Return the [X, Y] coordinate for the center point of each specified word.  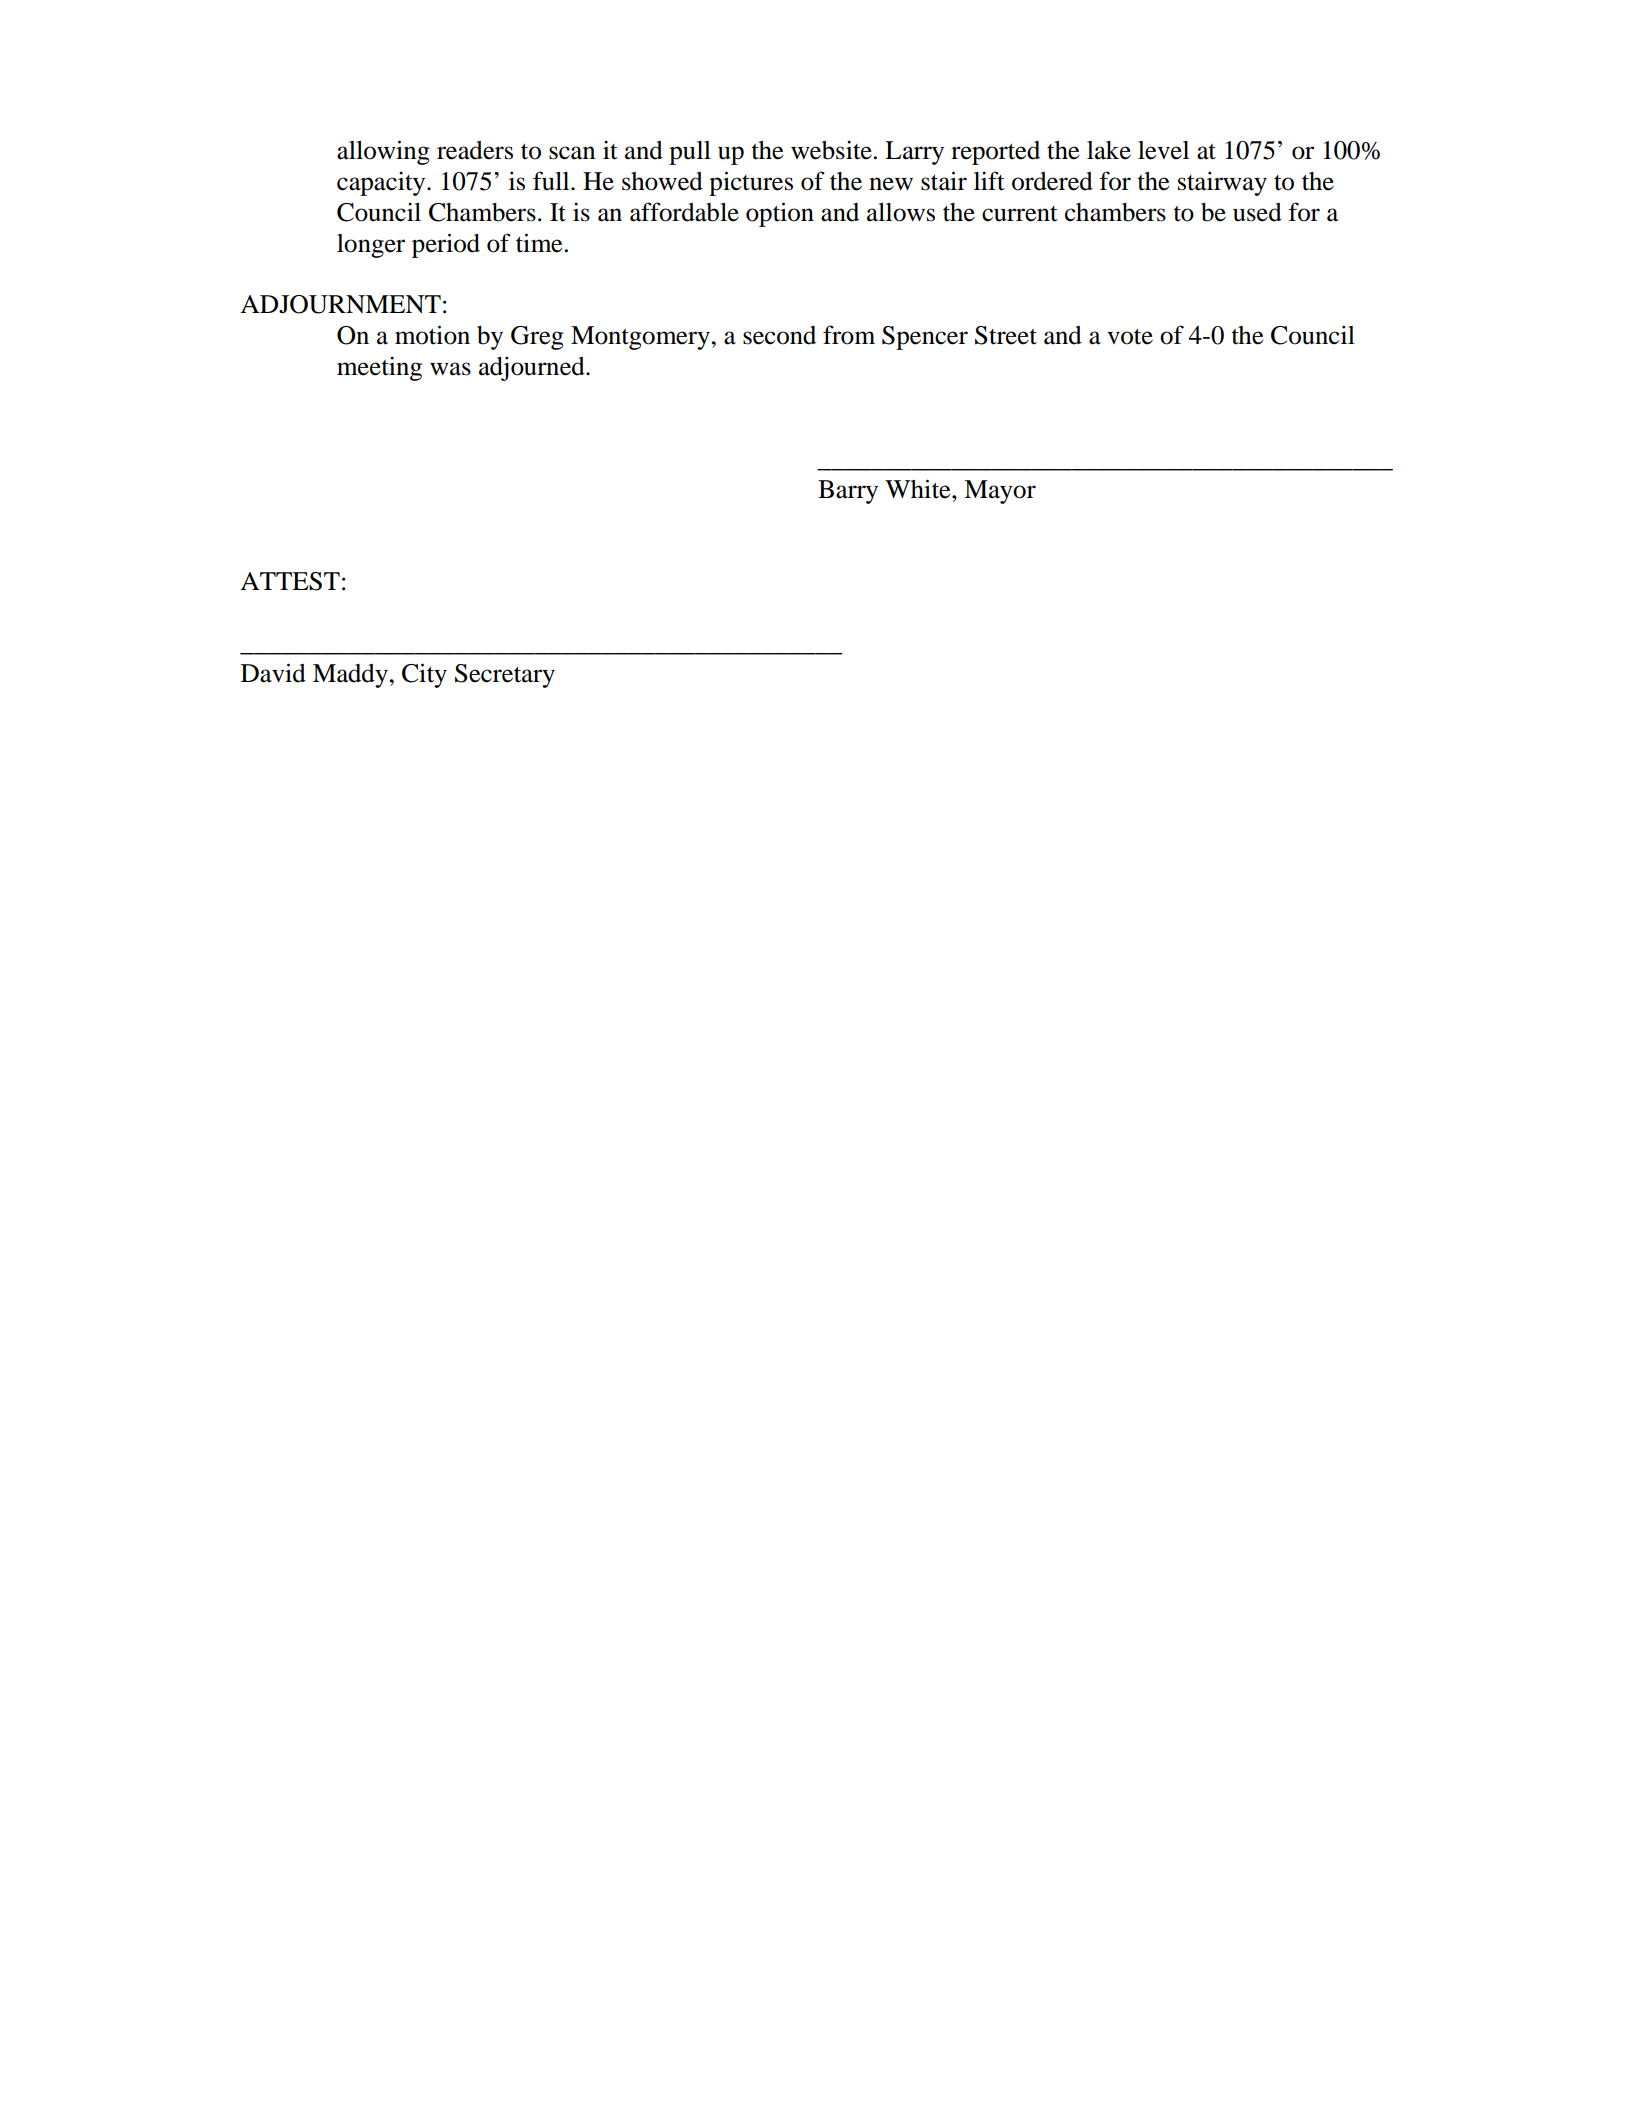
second [779, 335]
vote [1130, 337]
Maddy [351, 676]
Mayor [1000, 492]
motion [432, 335]
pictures [751, 183]
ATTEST [290, 581]
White [919, 489]
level [1163, 150]
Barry [848, 492]
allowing [383, 152]
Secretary [505, 676]
